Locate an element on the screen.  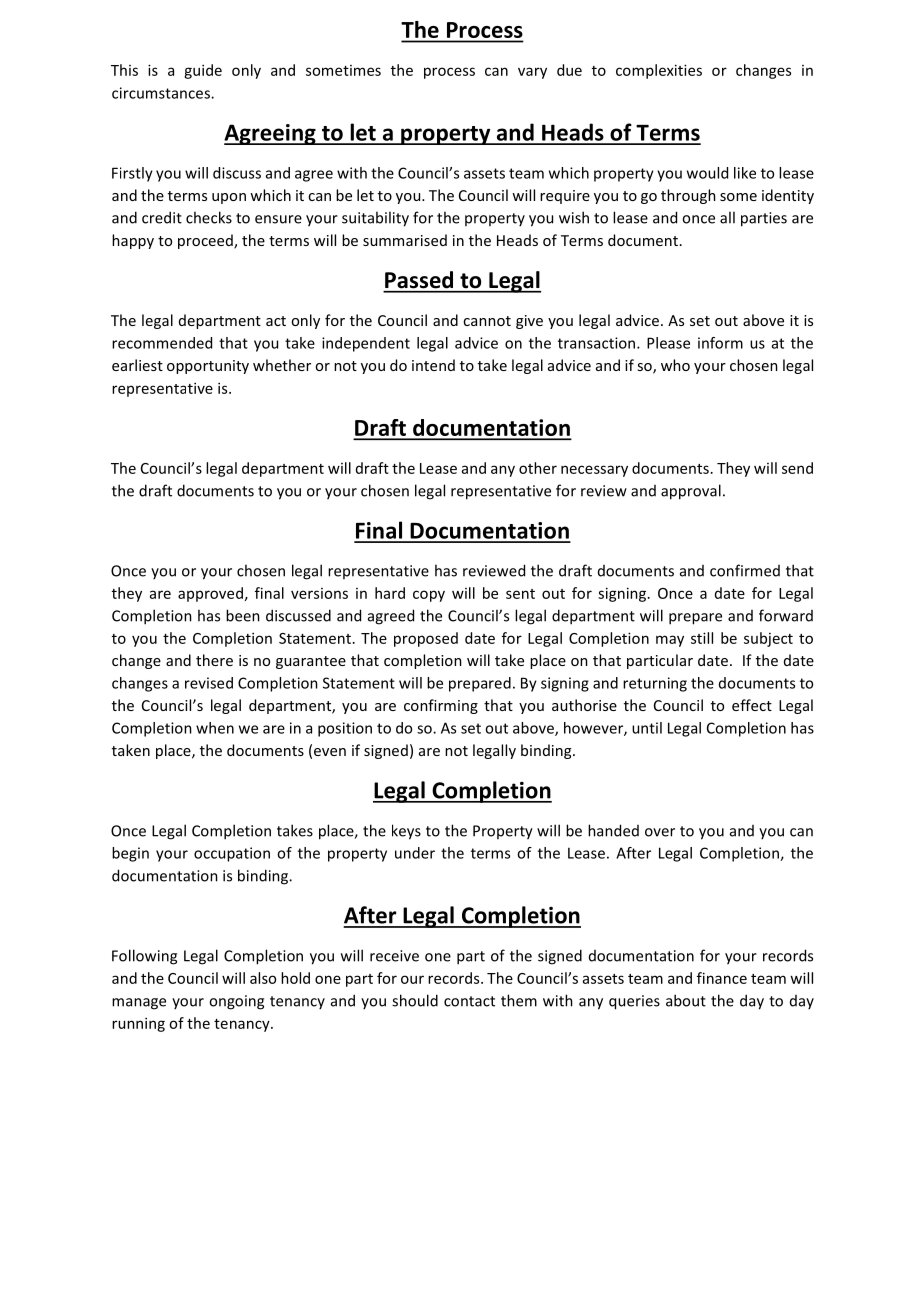
ongoing is located at coordinates (236, 1002).
